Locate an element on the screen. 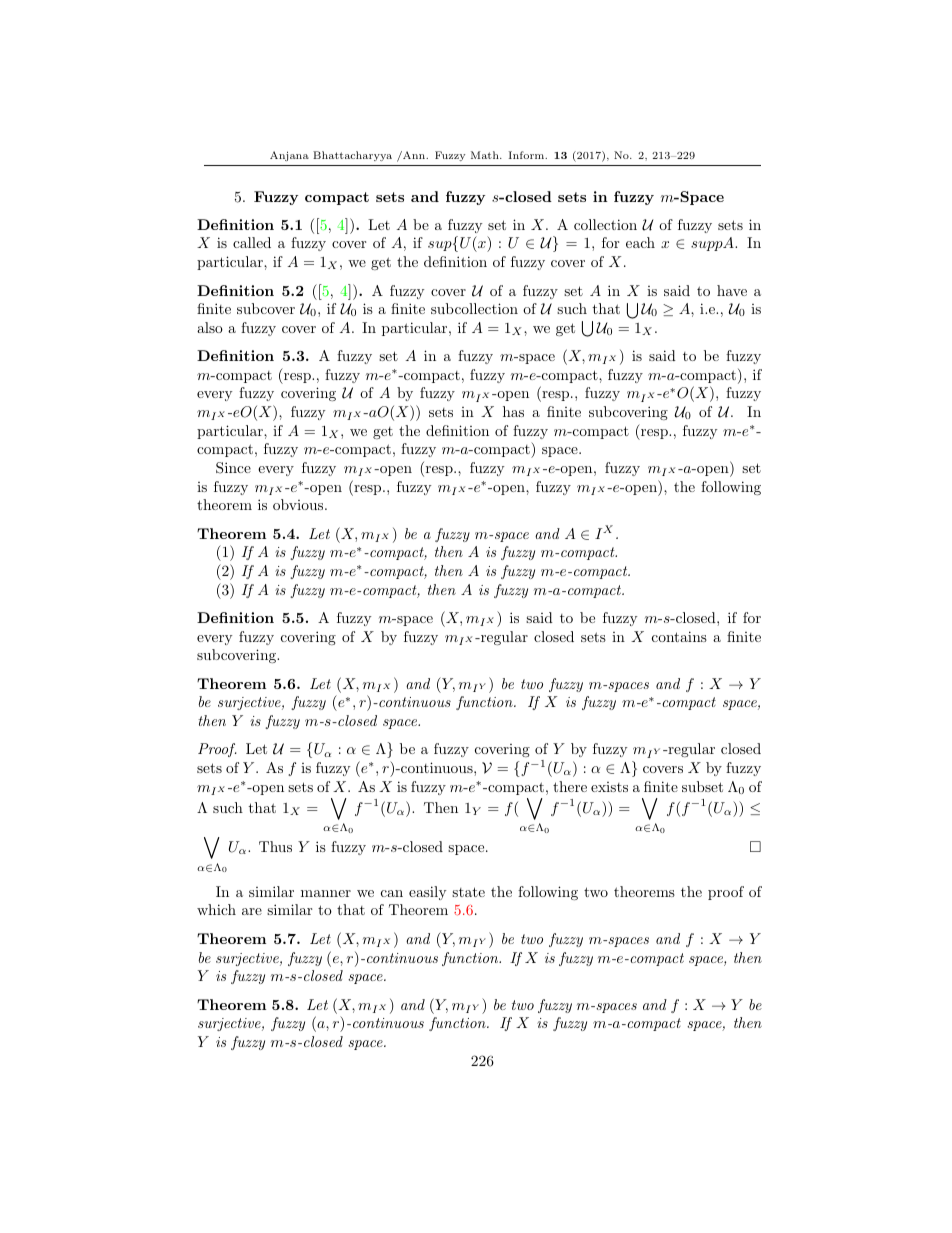 The width and height of the screenshot is (952, 1233). are is located at coordinates (252, 911).
